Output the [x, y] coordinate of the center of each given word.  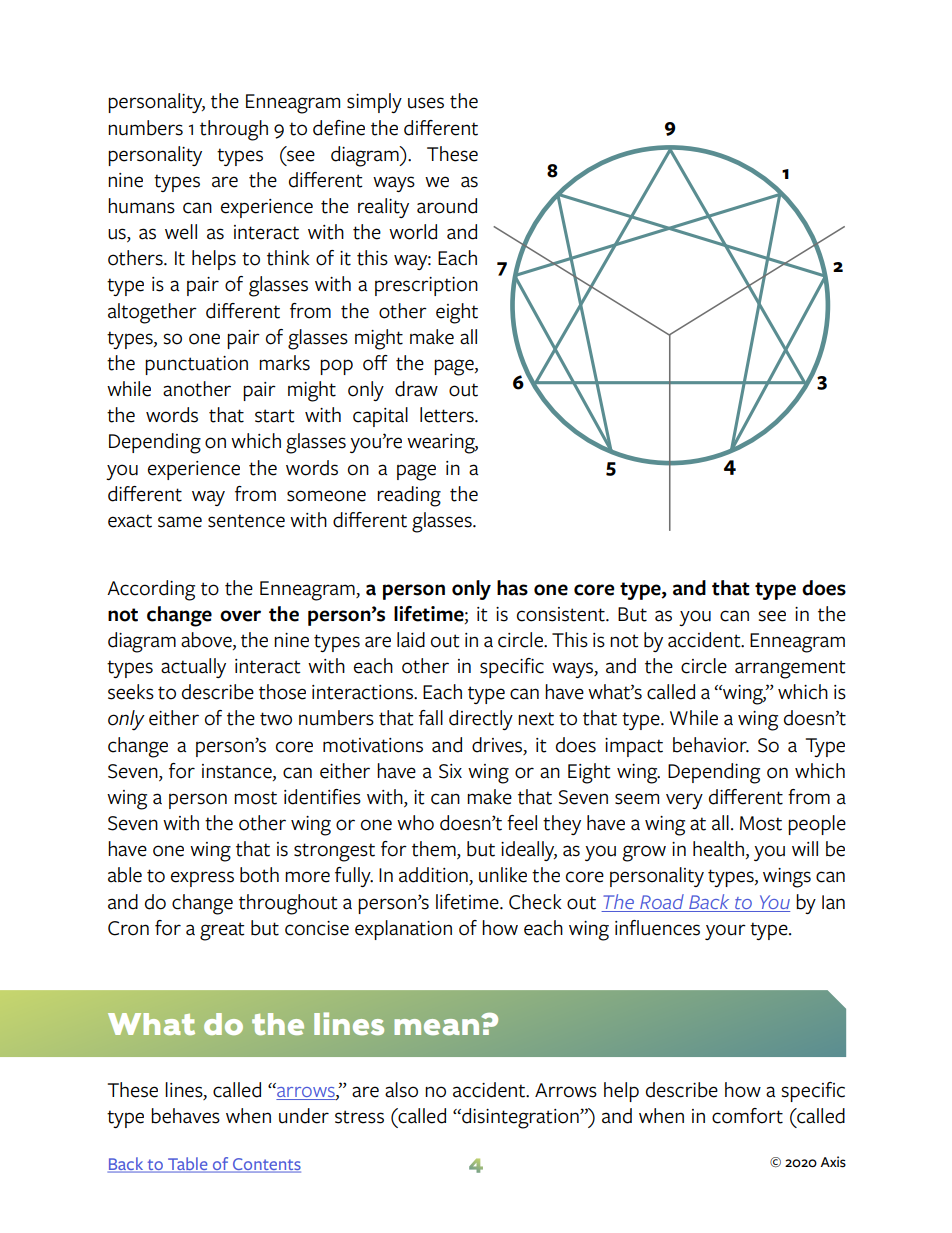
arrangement [790, 669]
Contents [266, 1165]
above [207, 641]
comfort [747, 1116]
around [447, 206]
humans [141, 206]
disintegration [520, 1118]
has [512, 588]
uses [426, 103]
